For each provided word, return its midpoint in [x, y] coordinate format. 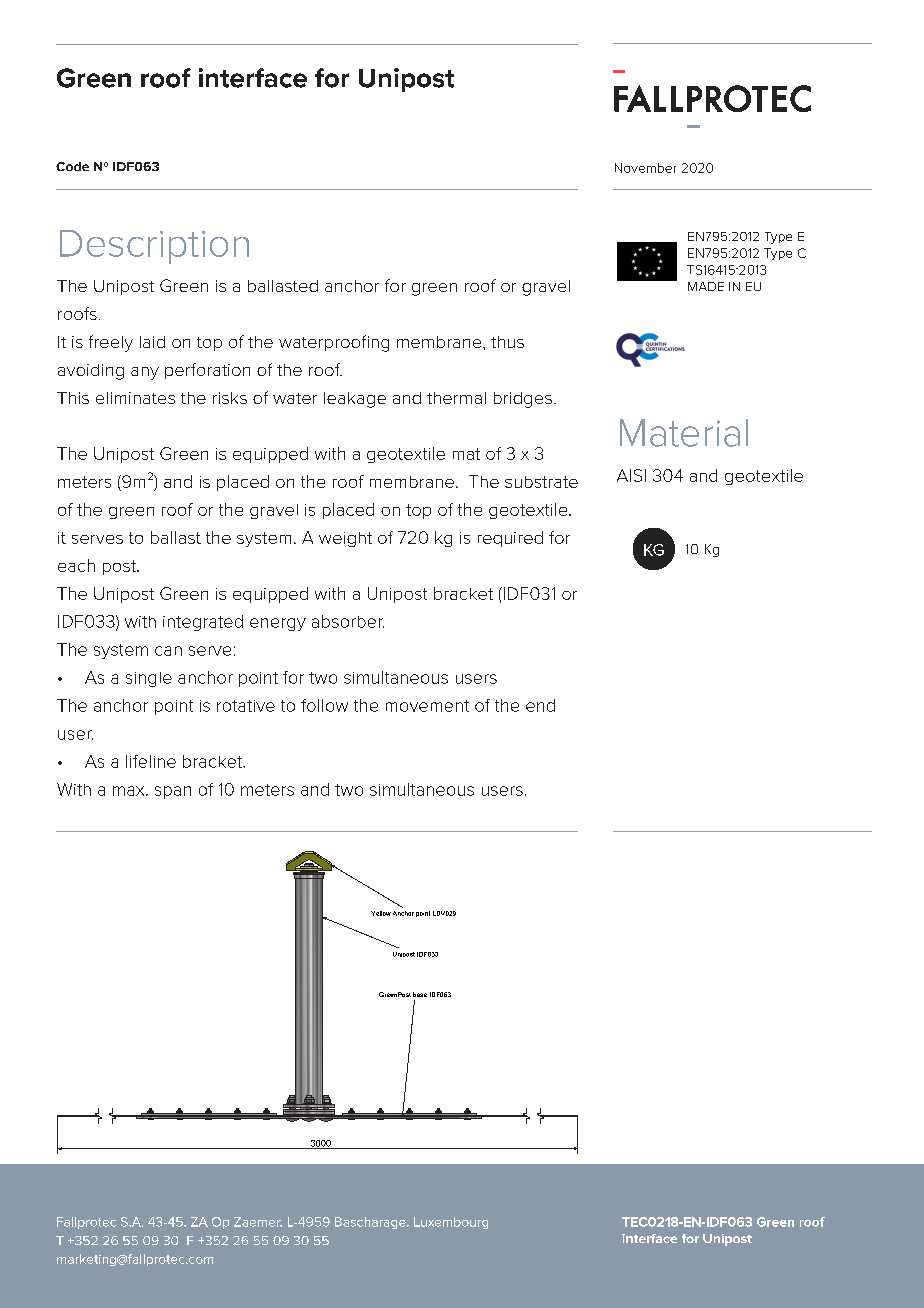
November [645, 168]
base [420, 994]
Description [154, 247]
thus [507, 342]
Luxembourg [451, 1223]
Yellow [381, 913]
